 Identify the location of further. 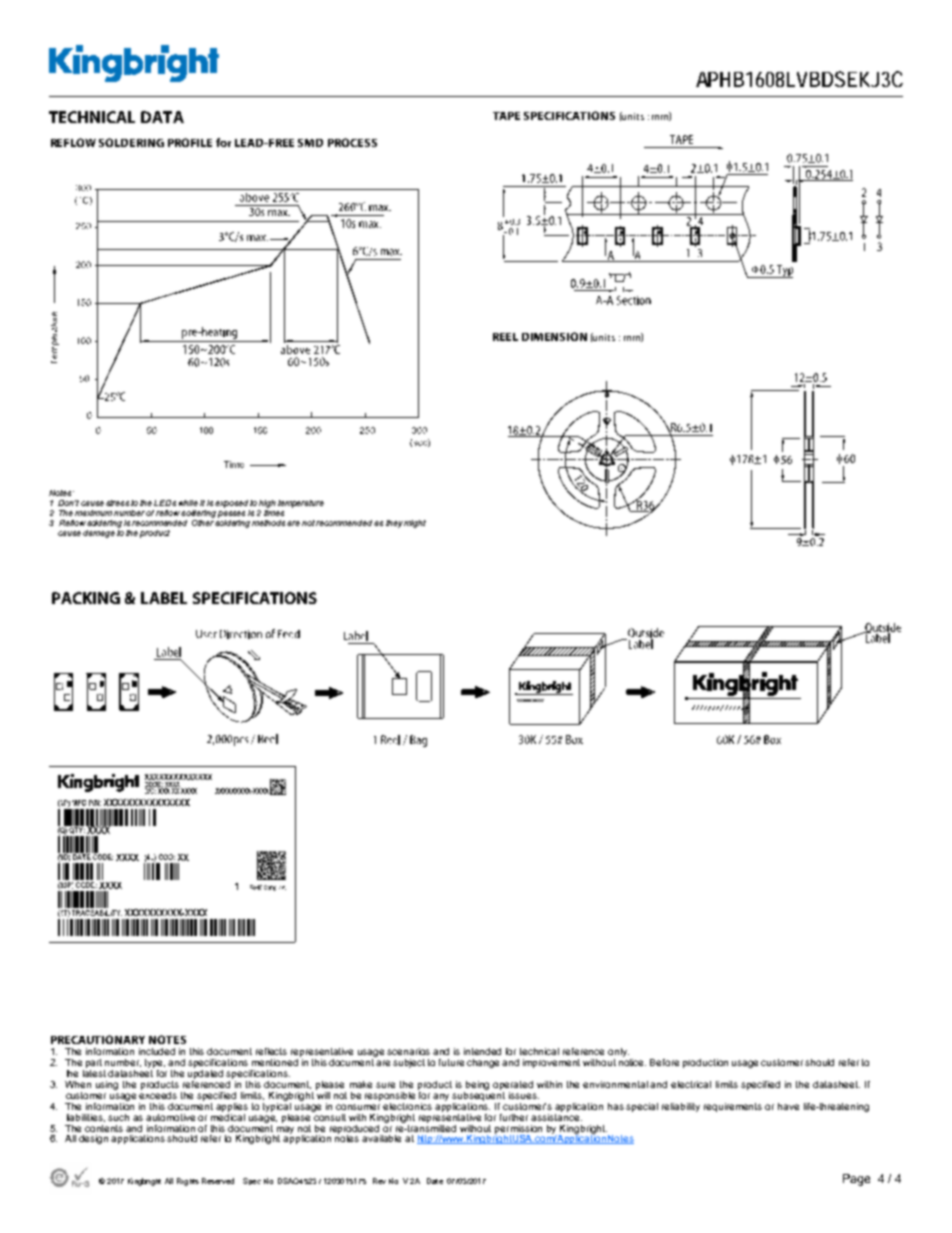
(514, 1117).
